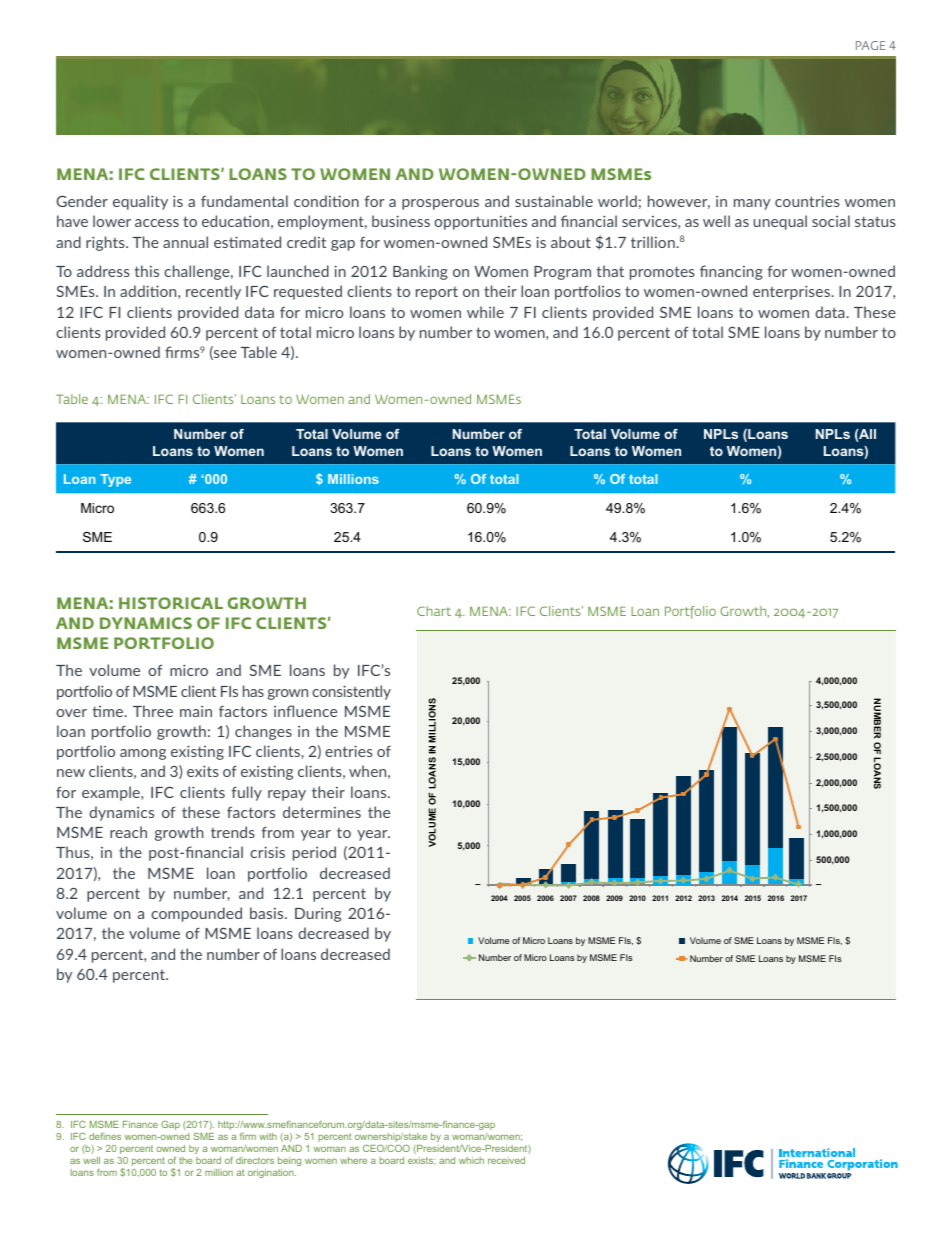 The width and height of the screenshot is (952, 1233). I want to click on period, so click(314, 853).
